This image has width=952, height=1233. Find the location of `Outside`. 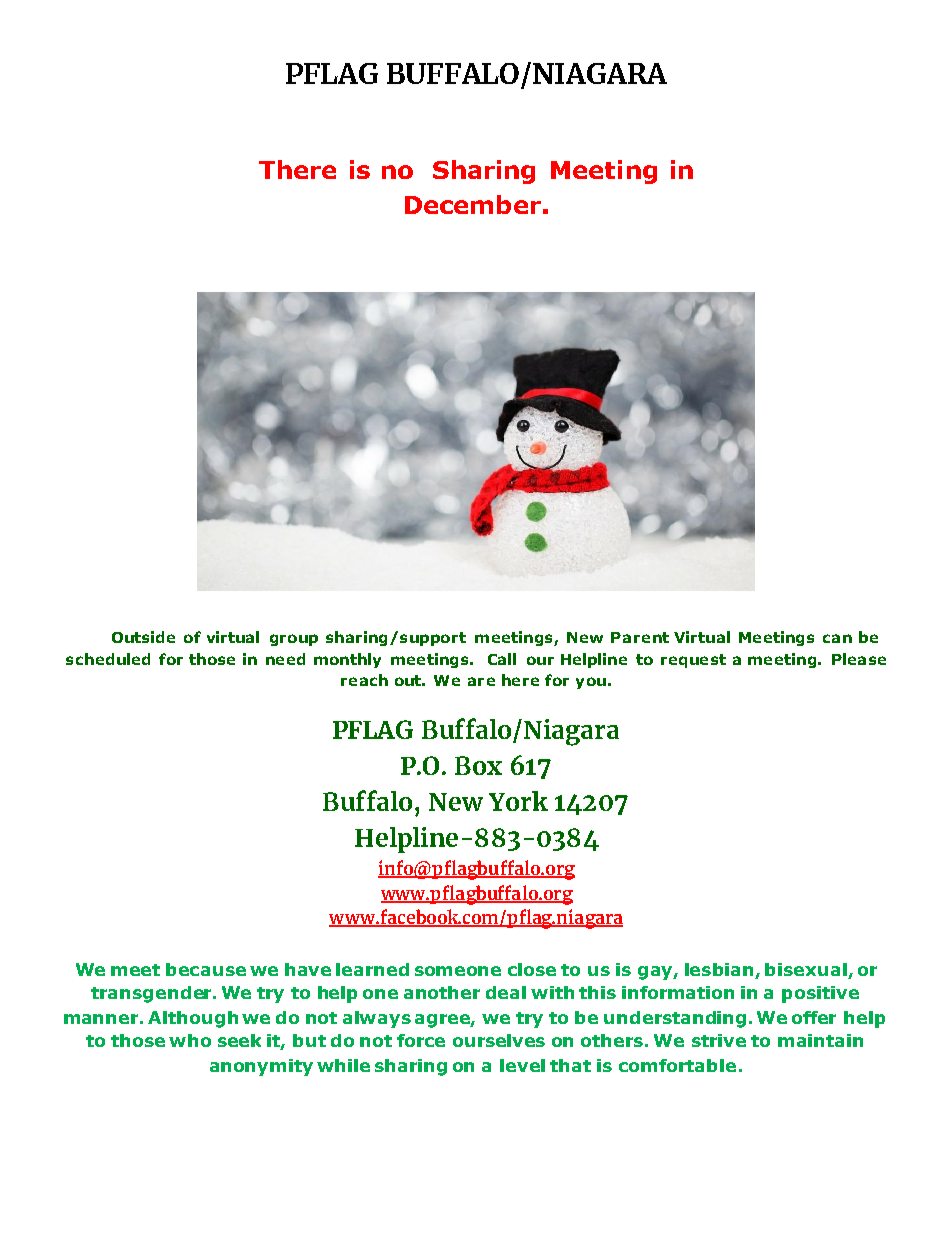

Outside is located at coordinates (143, 637).
